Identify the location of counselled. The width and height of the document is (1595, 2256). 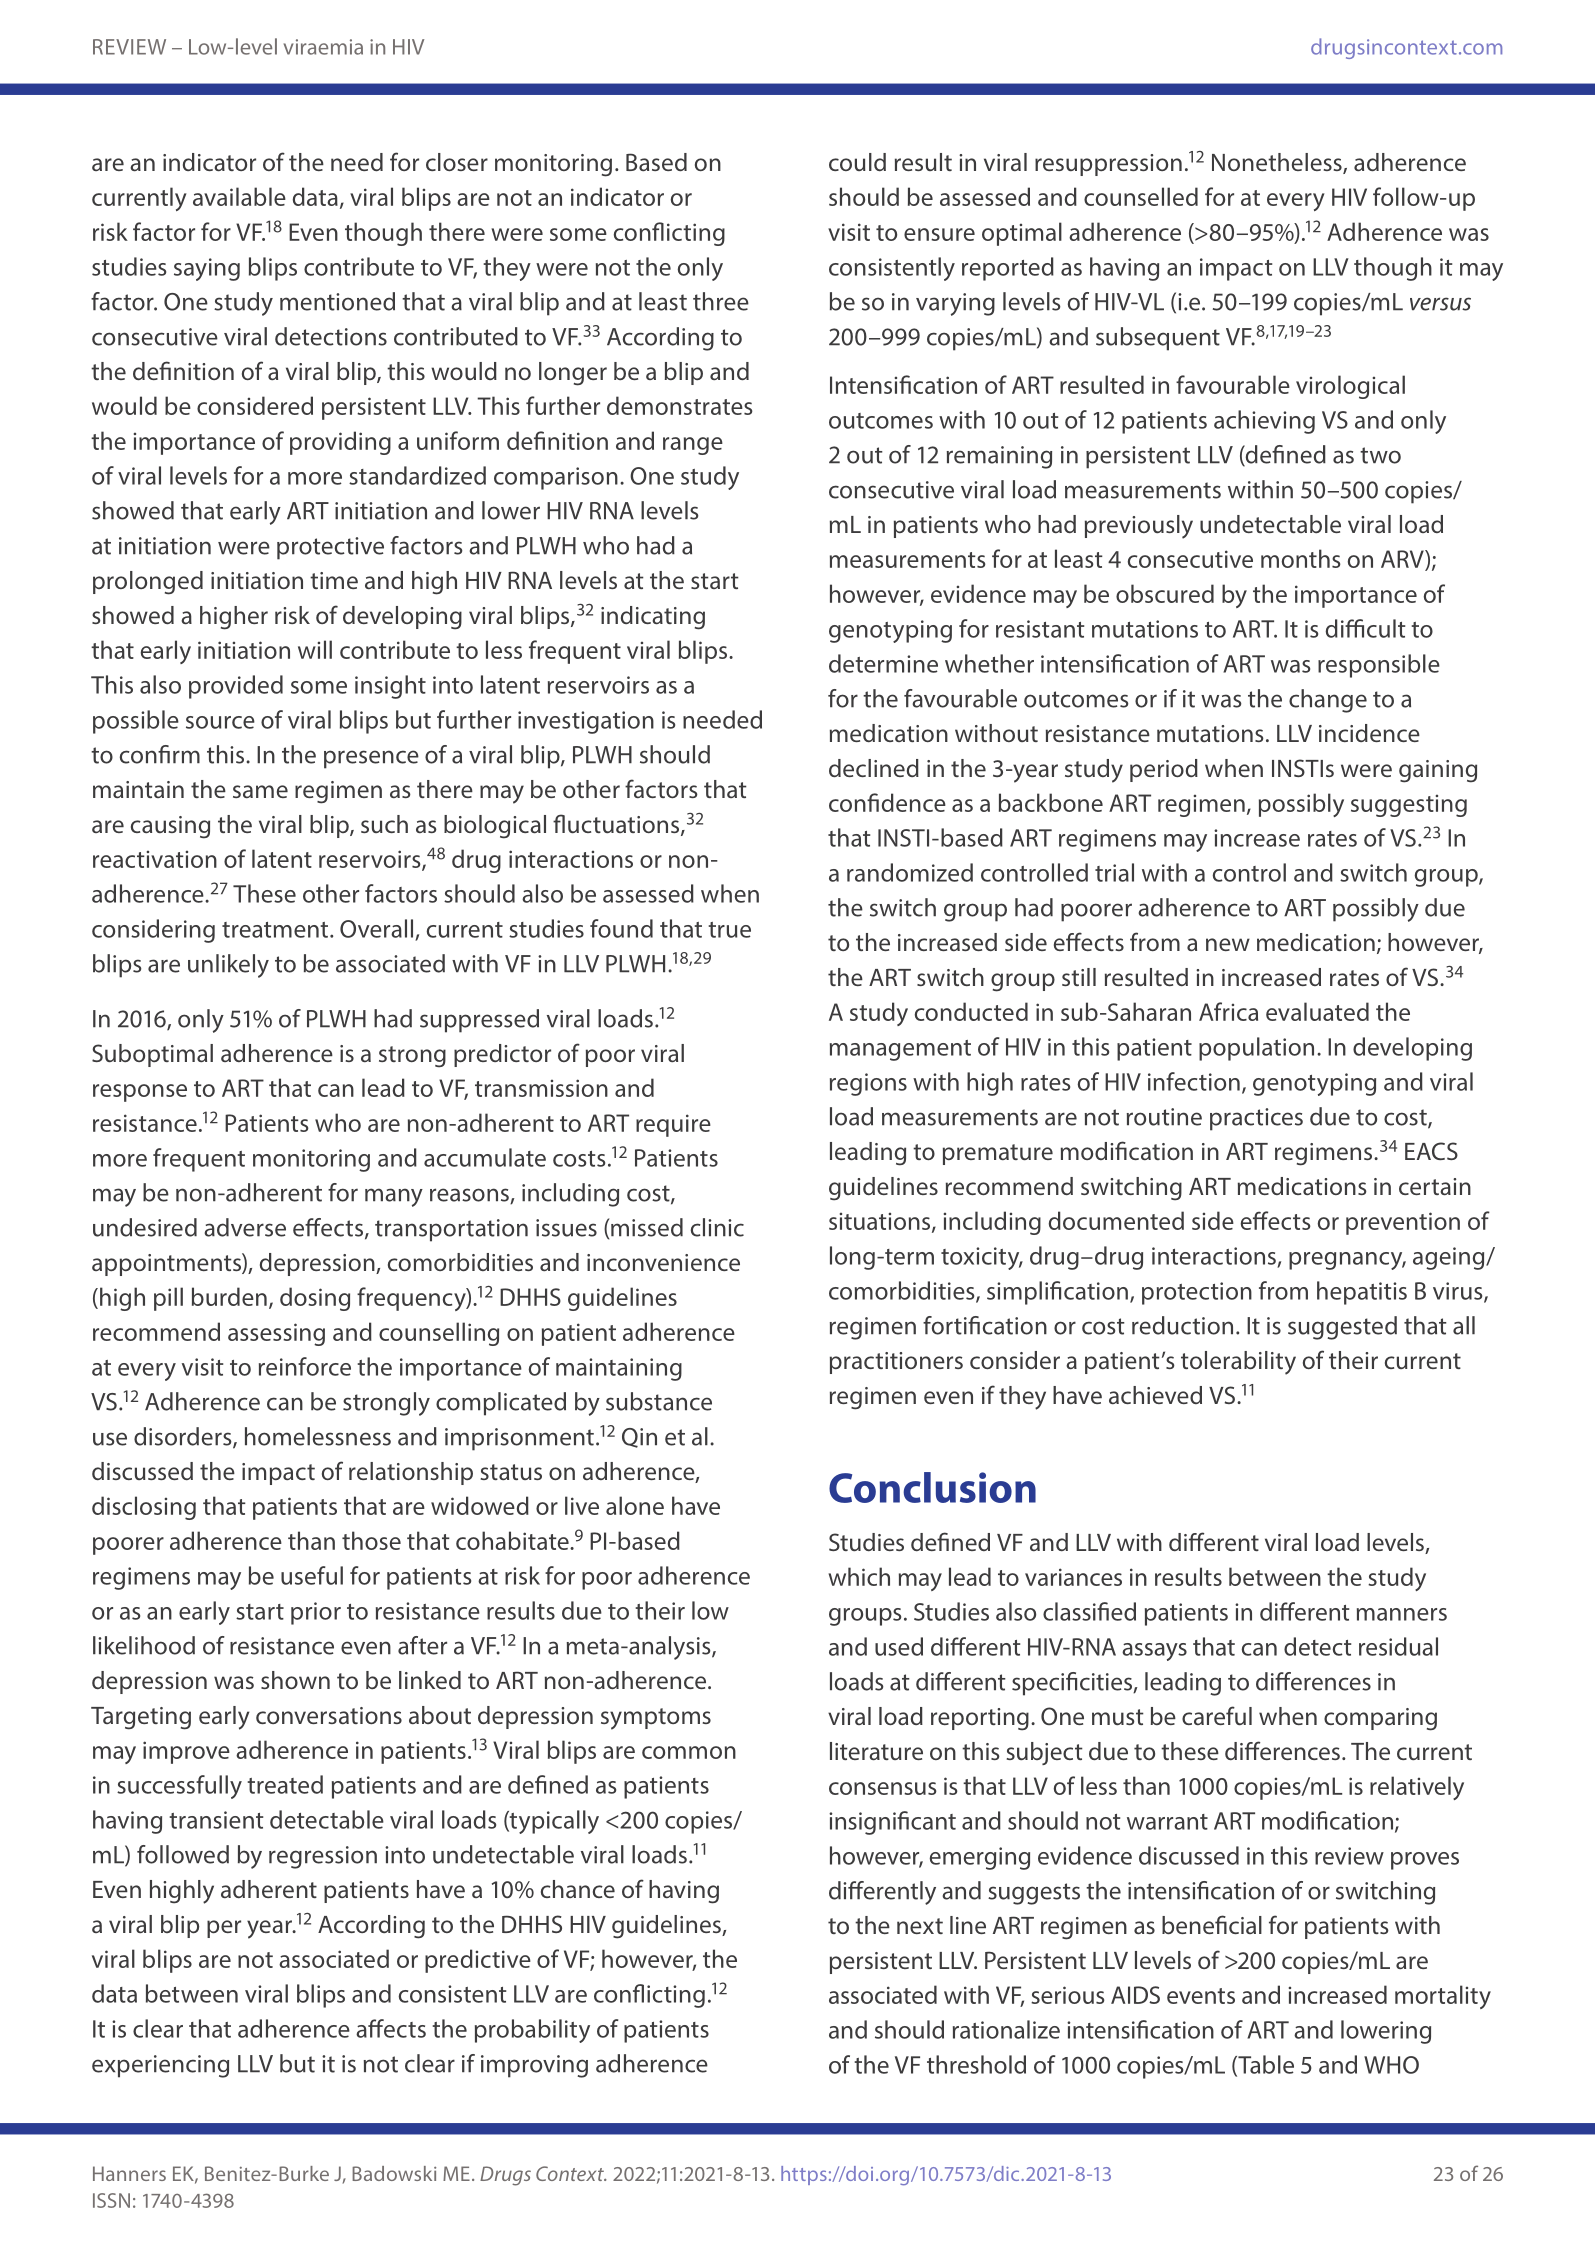
(1141, 196).
